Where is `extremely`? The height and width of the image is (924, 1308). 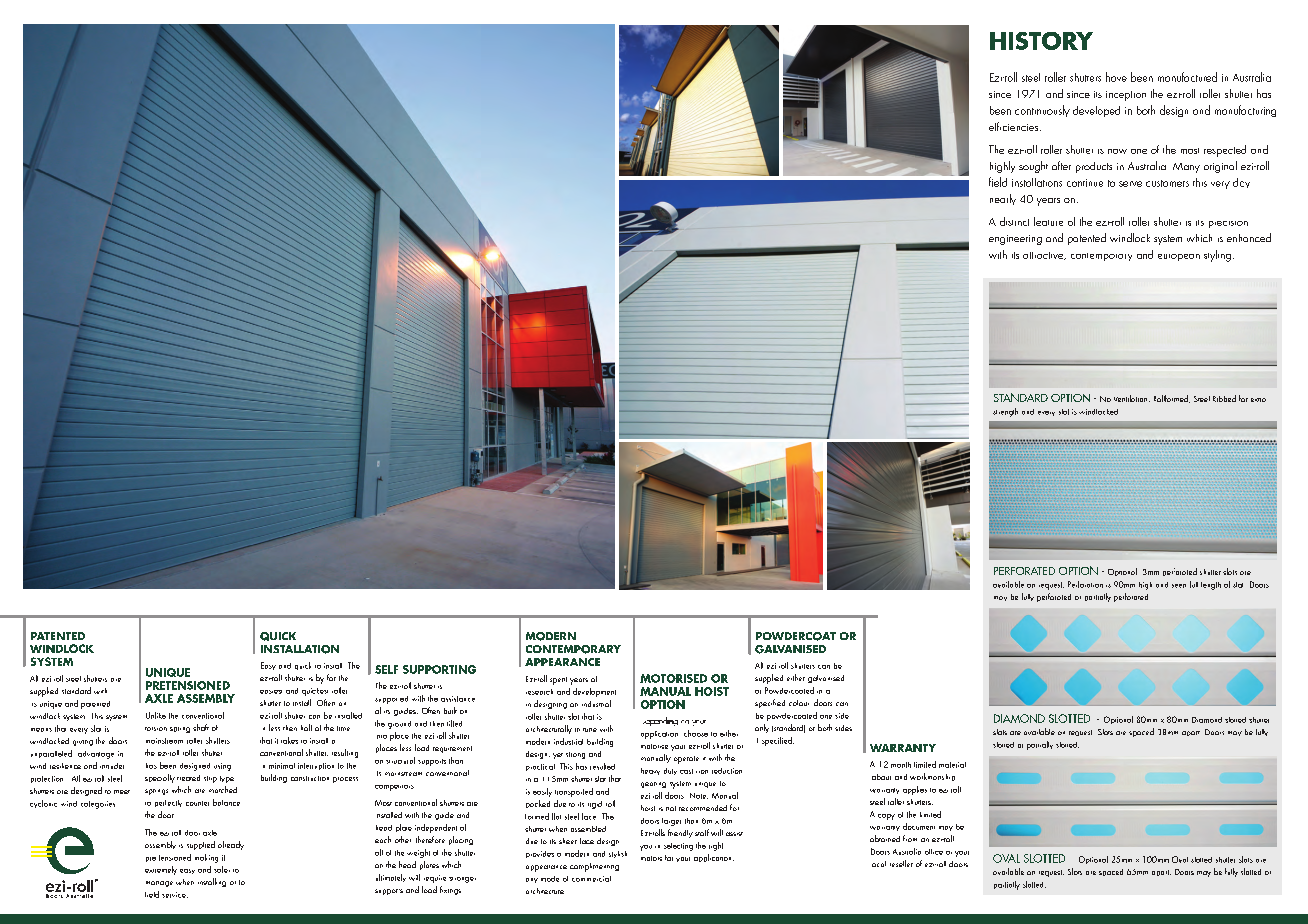
extremely is located at coordinates (161, 870).
